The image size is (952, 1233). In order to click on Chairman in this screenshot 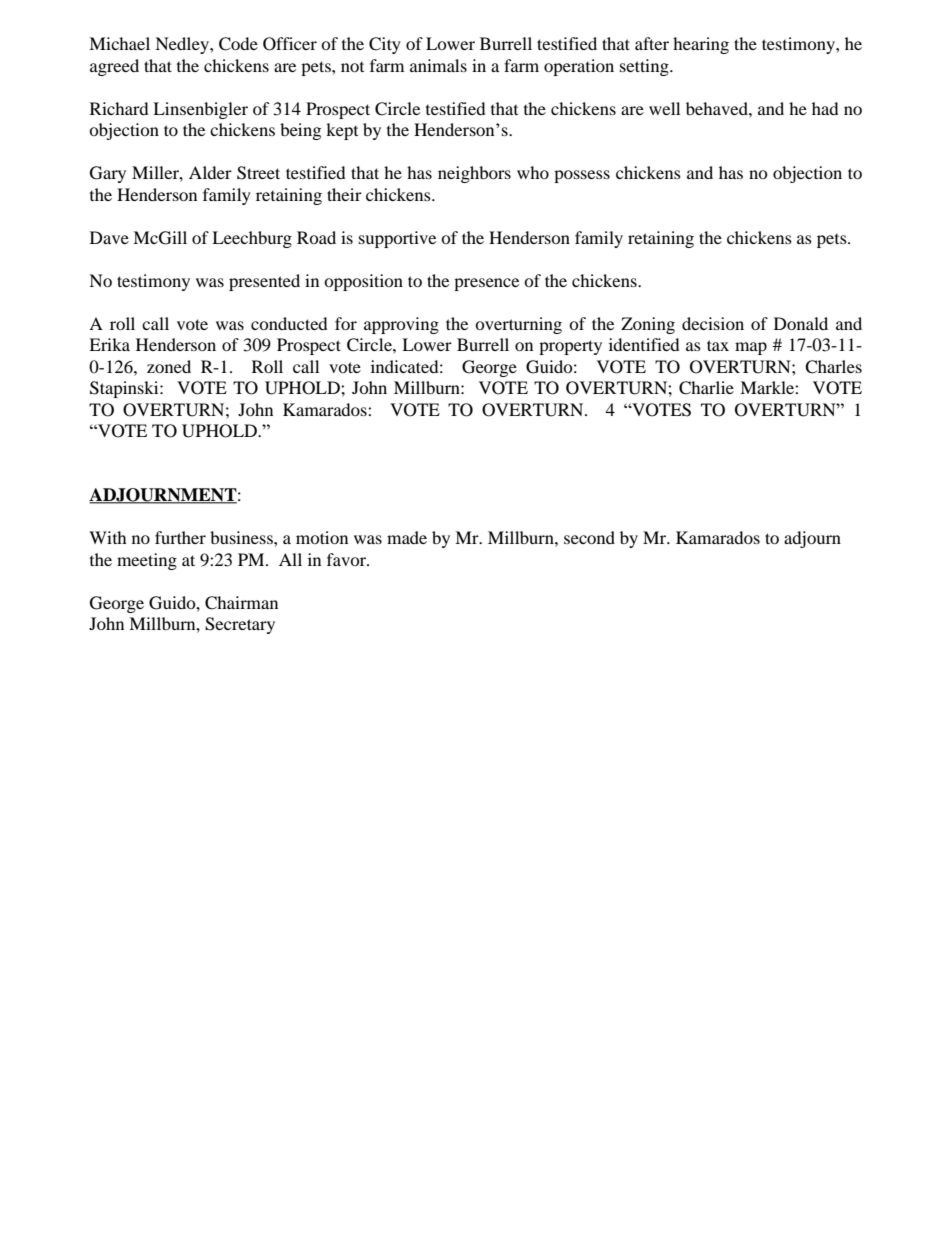, I will do `click(241, 603)`.
